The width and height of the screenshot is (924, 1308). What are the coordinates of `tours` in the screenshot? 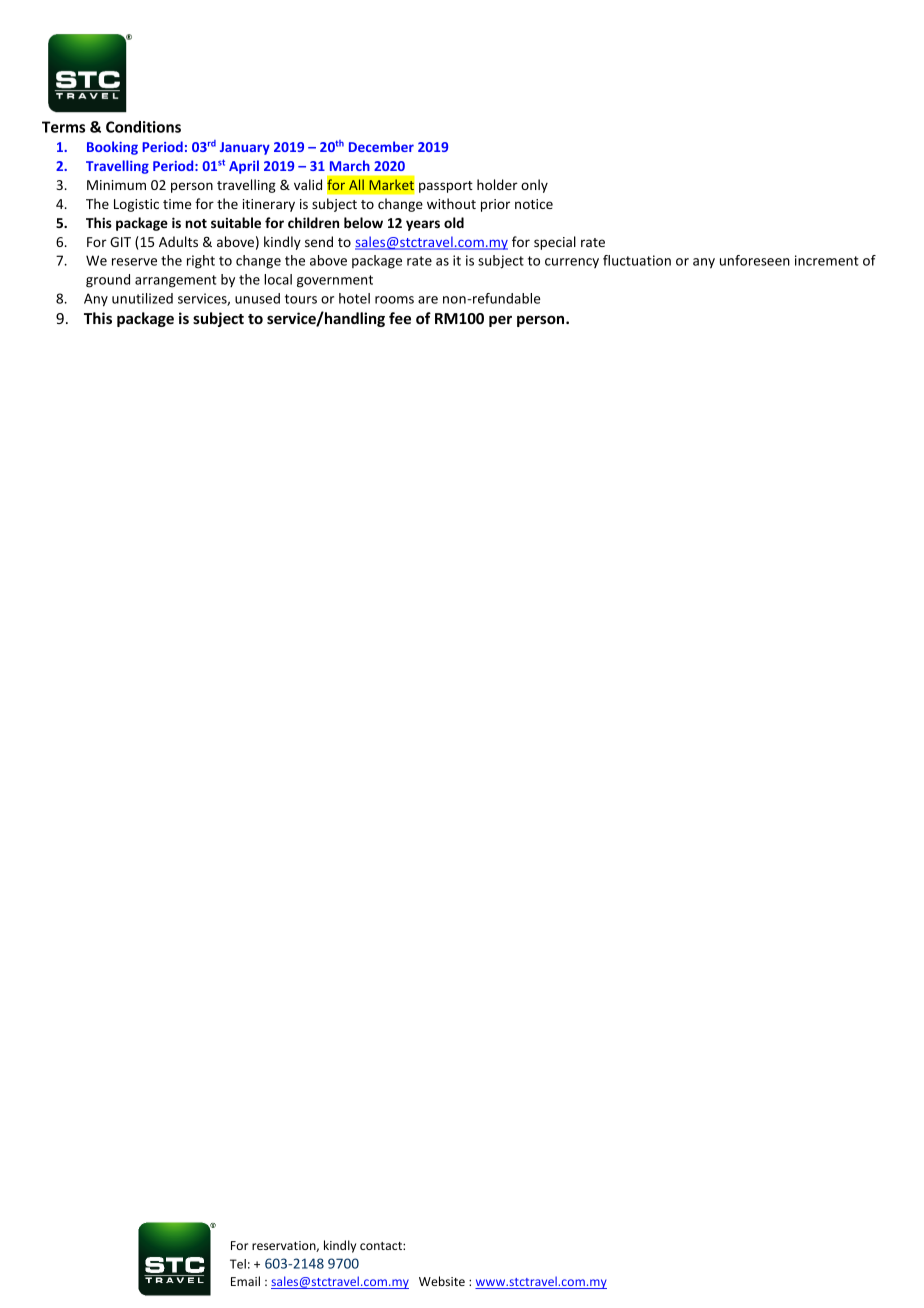 It's located at (301, 299).
